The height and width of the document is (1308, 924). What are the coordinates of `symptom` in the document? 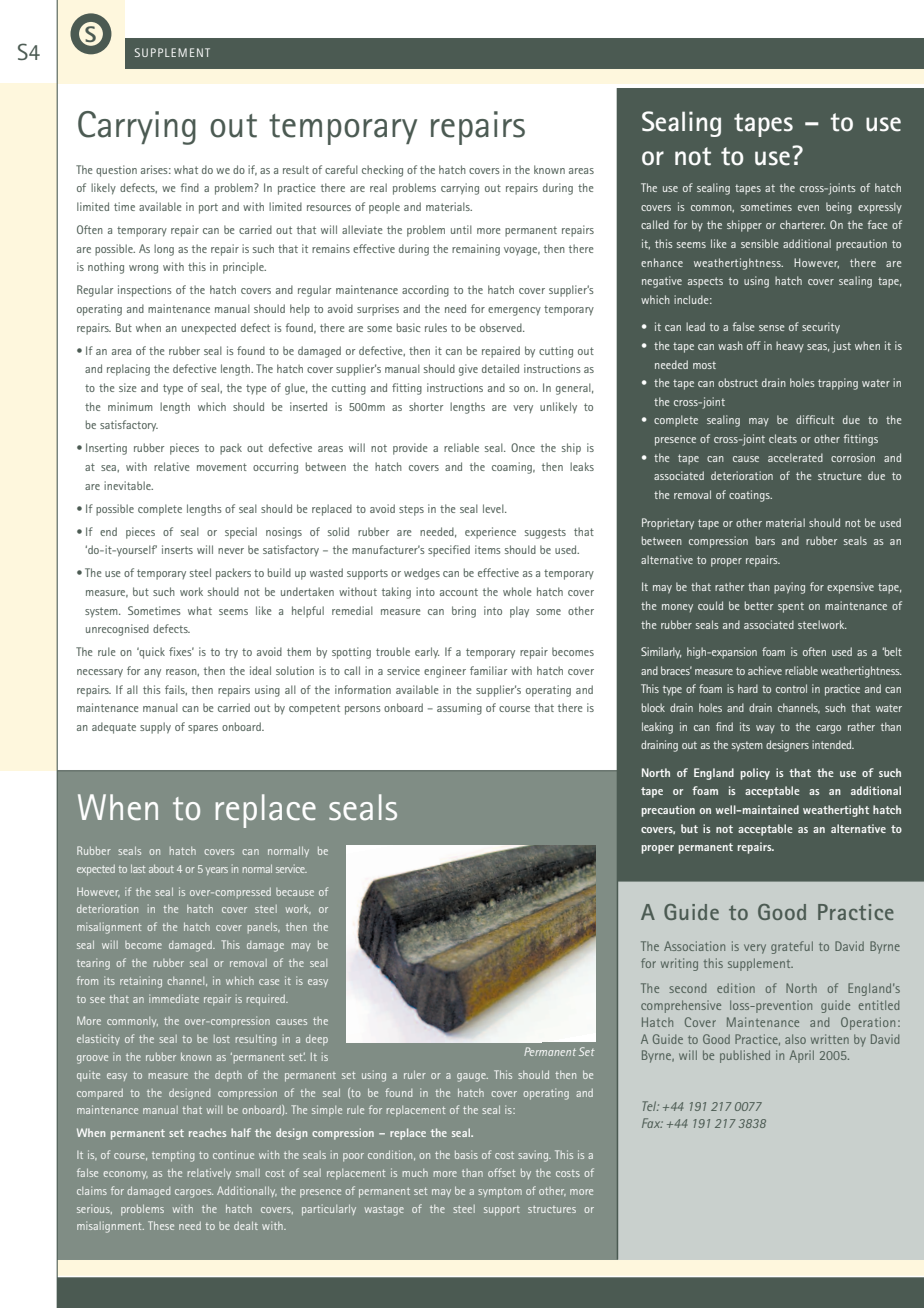 It's located at (500, 1193).
